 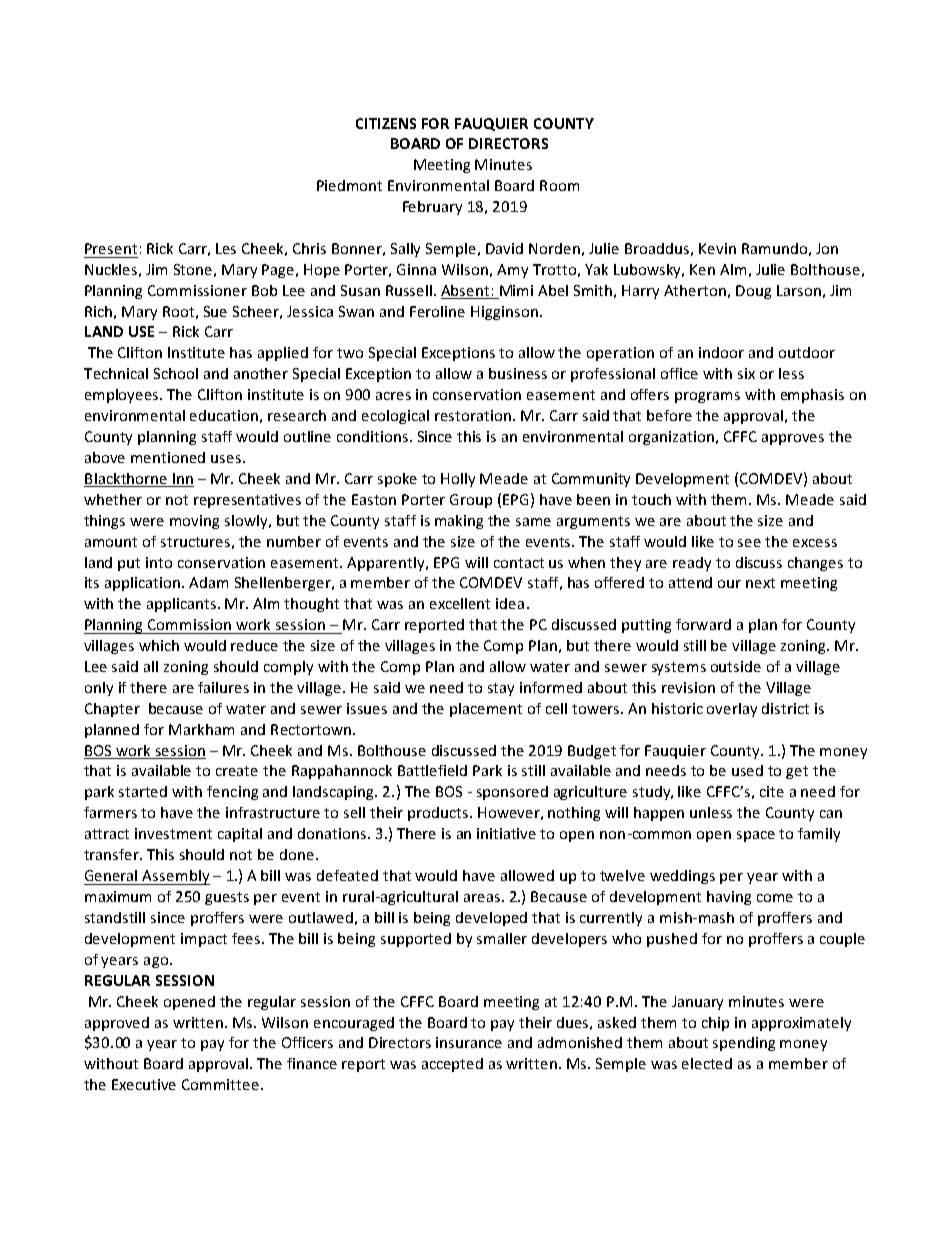 I want to click on CITIZENS, so click(x=386, y=123).
